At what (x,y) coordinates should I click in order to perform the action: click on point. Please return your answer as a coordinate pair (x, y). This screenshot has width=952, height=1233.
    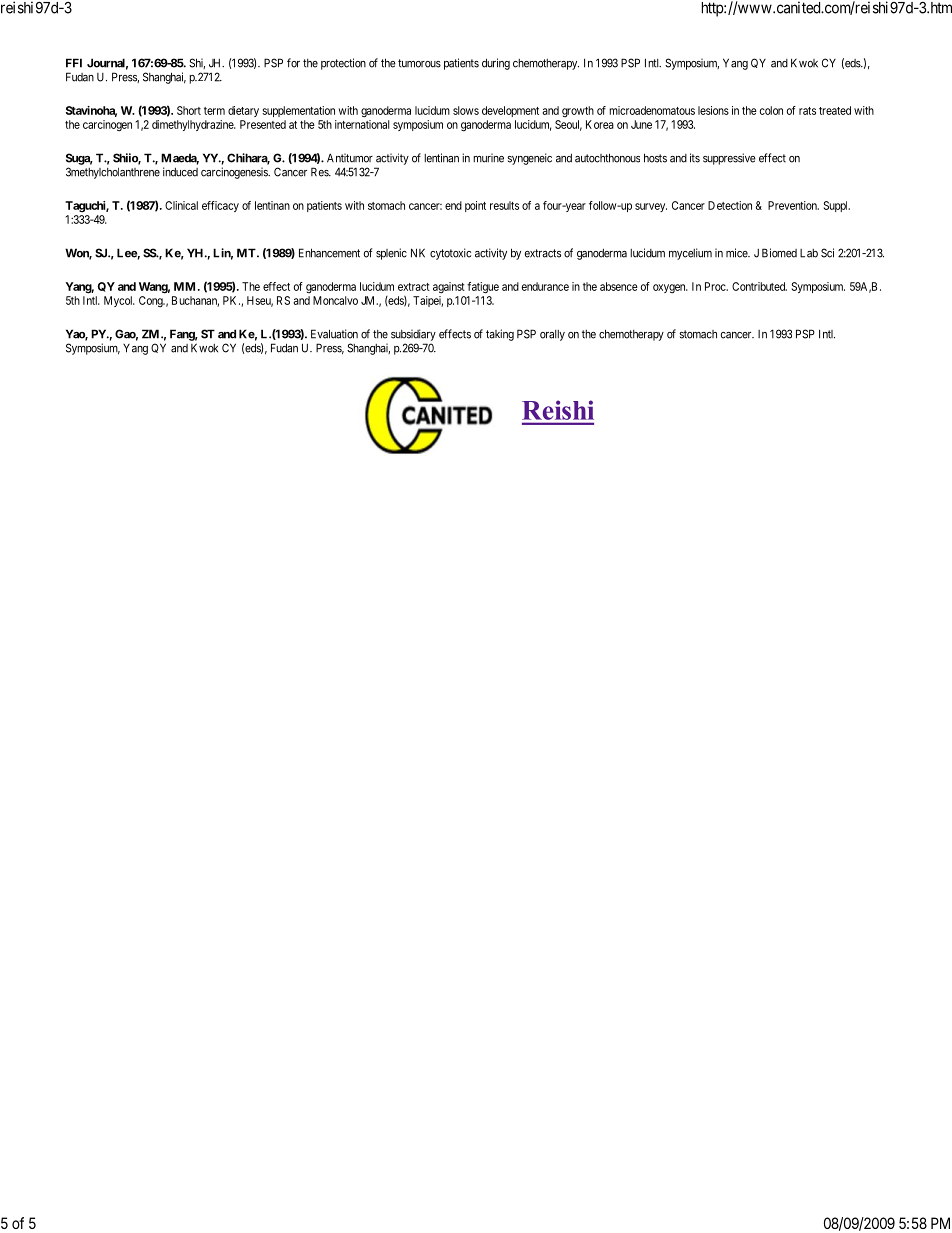
    Looking at the image, I should click on (475, 206).
